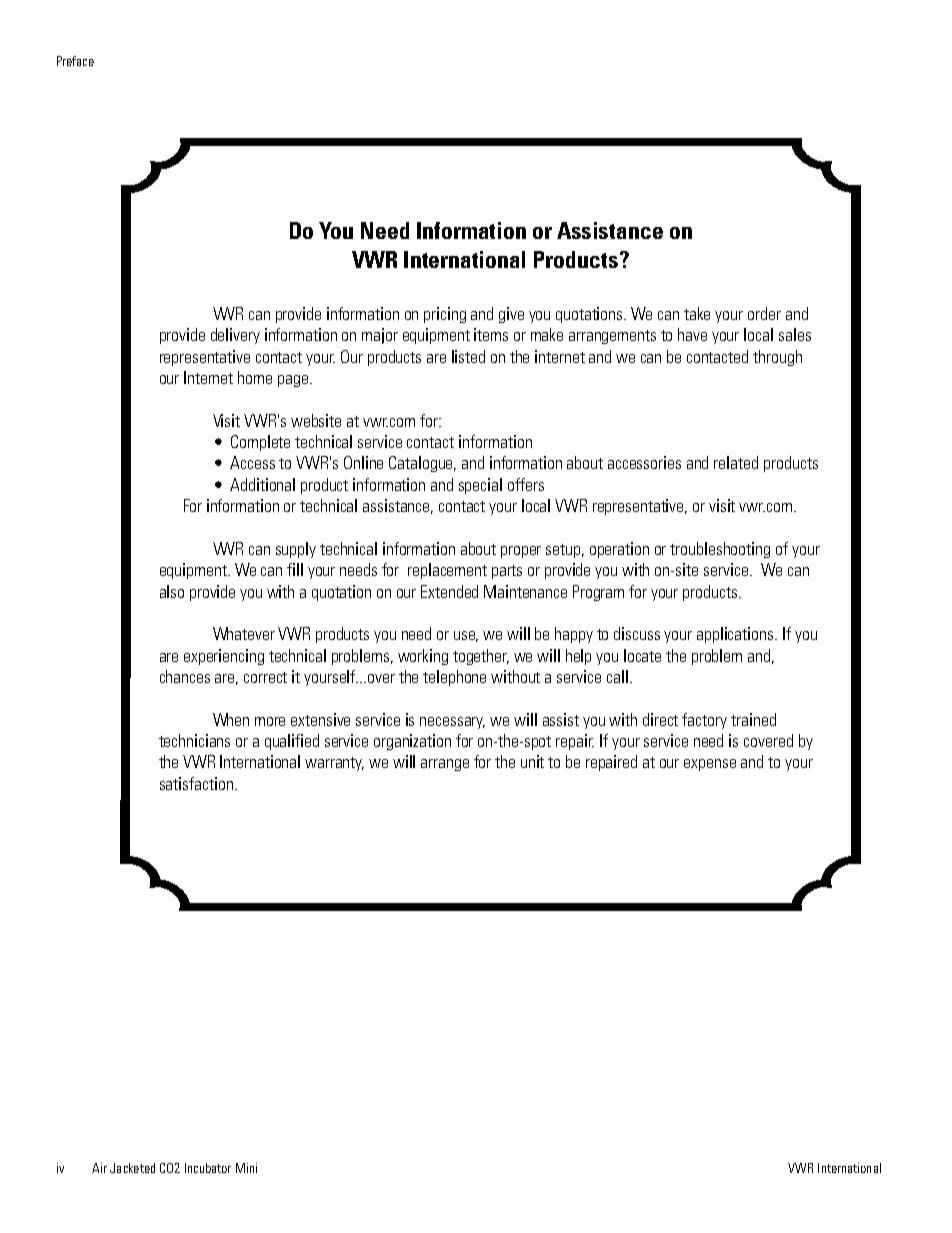 The height and width of the image is (1233, 952). Describe the element at coordinates (445, 315) in the image. I see `pricing` at that location.
